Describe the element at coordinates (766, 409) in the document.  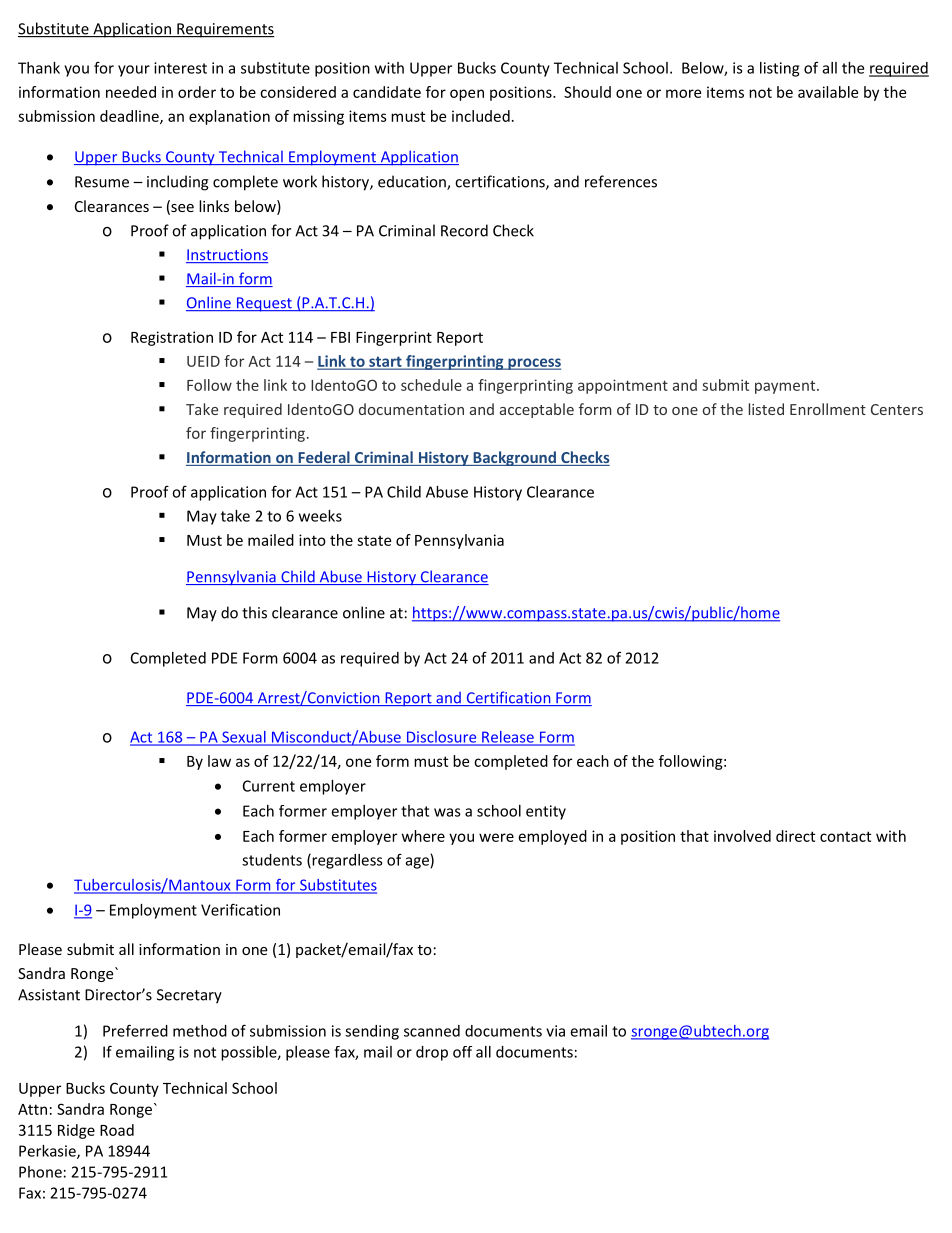
I see `listed` at that location.
